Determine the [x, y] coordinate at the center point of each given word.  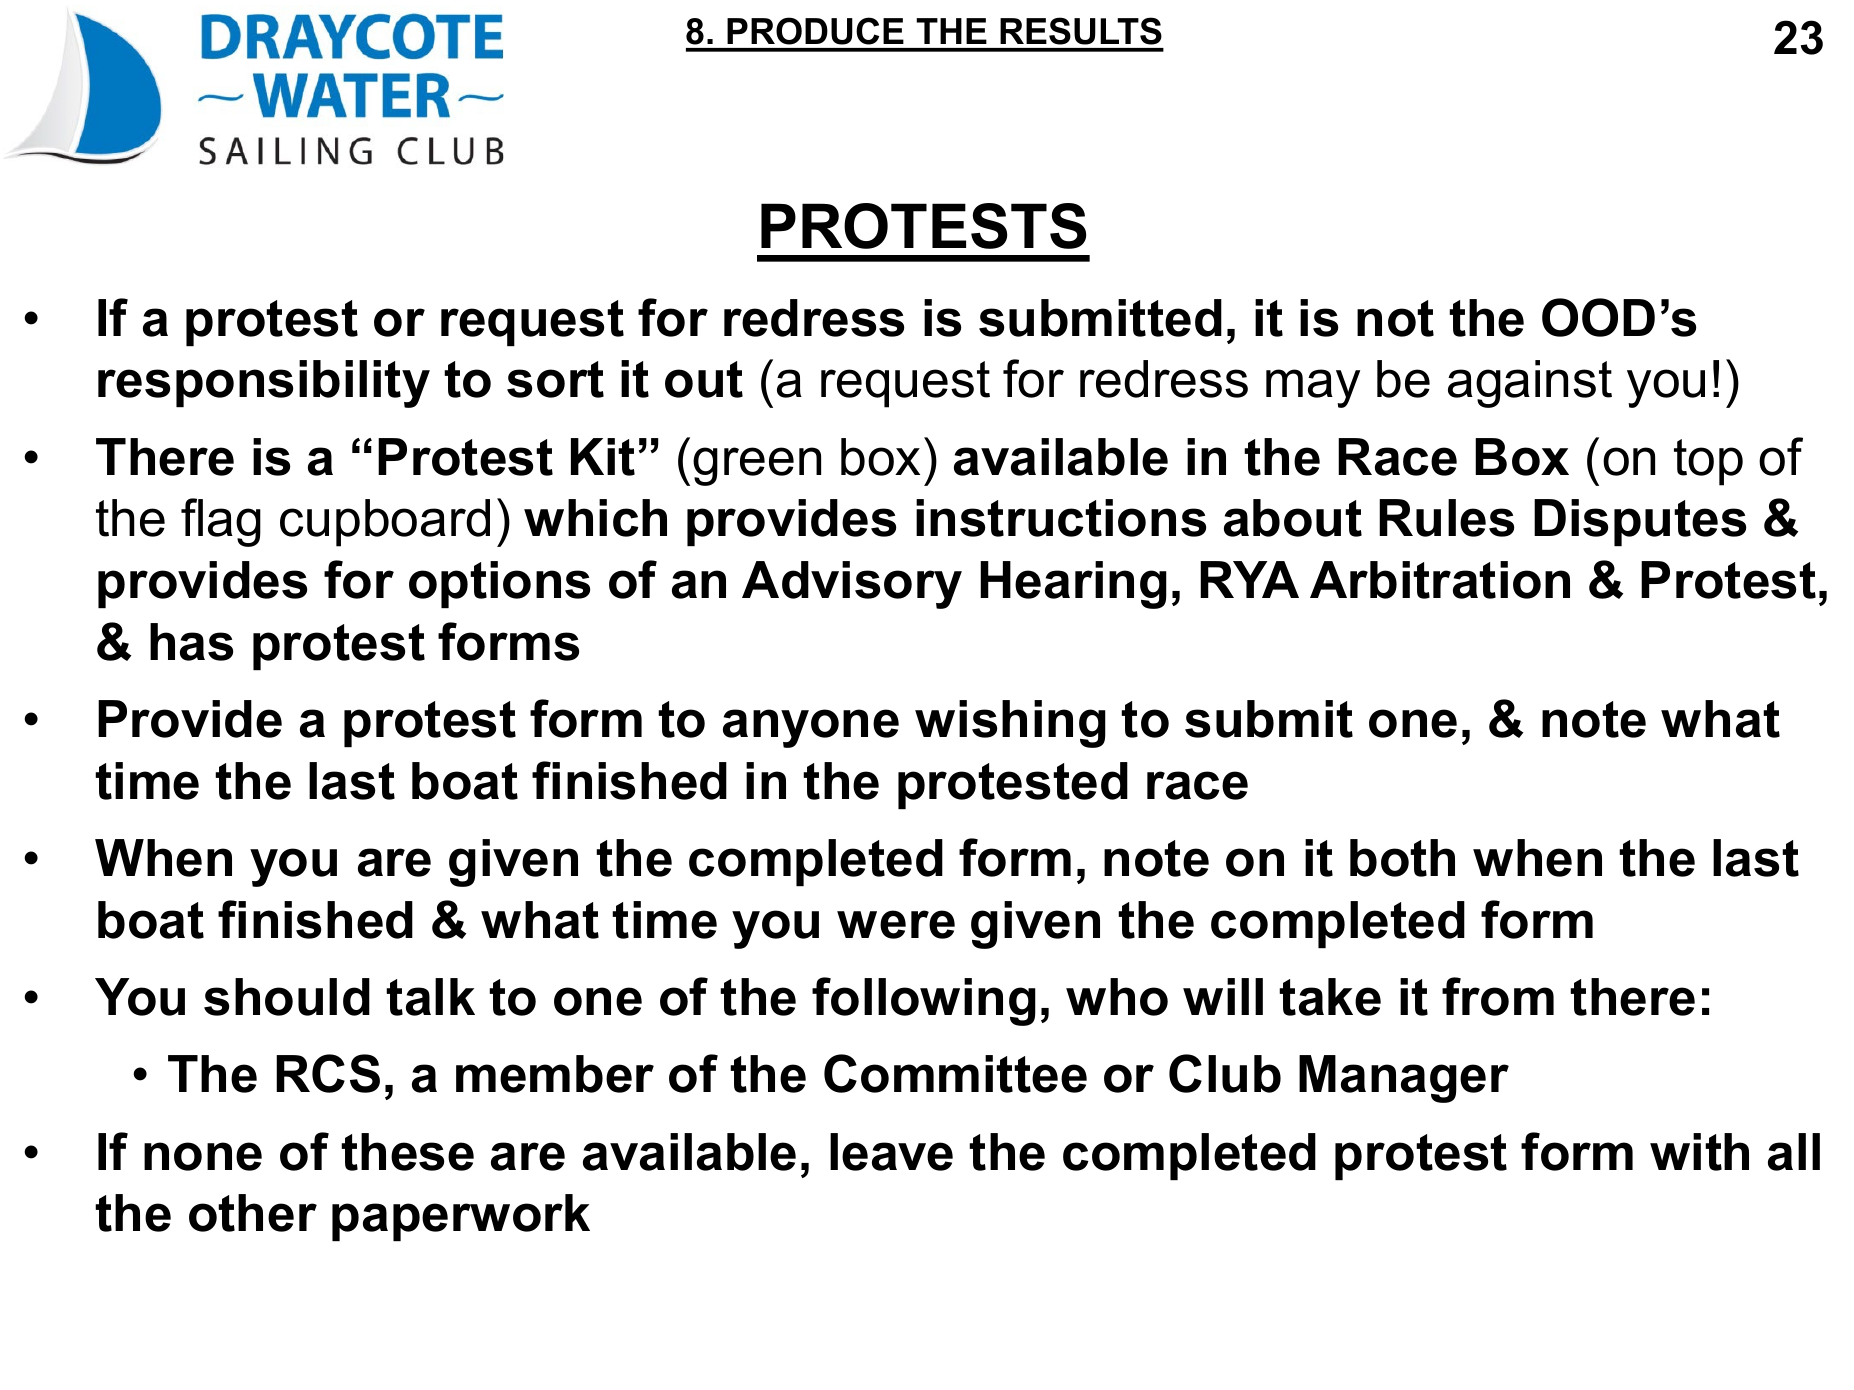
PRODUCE [815, 31]
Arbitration [1440, 580]
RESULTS [1081, 31]
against [1530, 384]
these [407, 1152]
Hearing [1073, 585]
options [499, 584]
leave [891, 1152]
